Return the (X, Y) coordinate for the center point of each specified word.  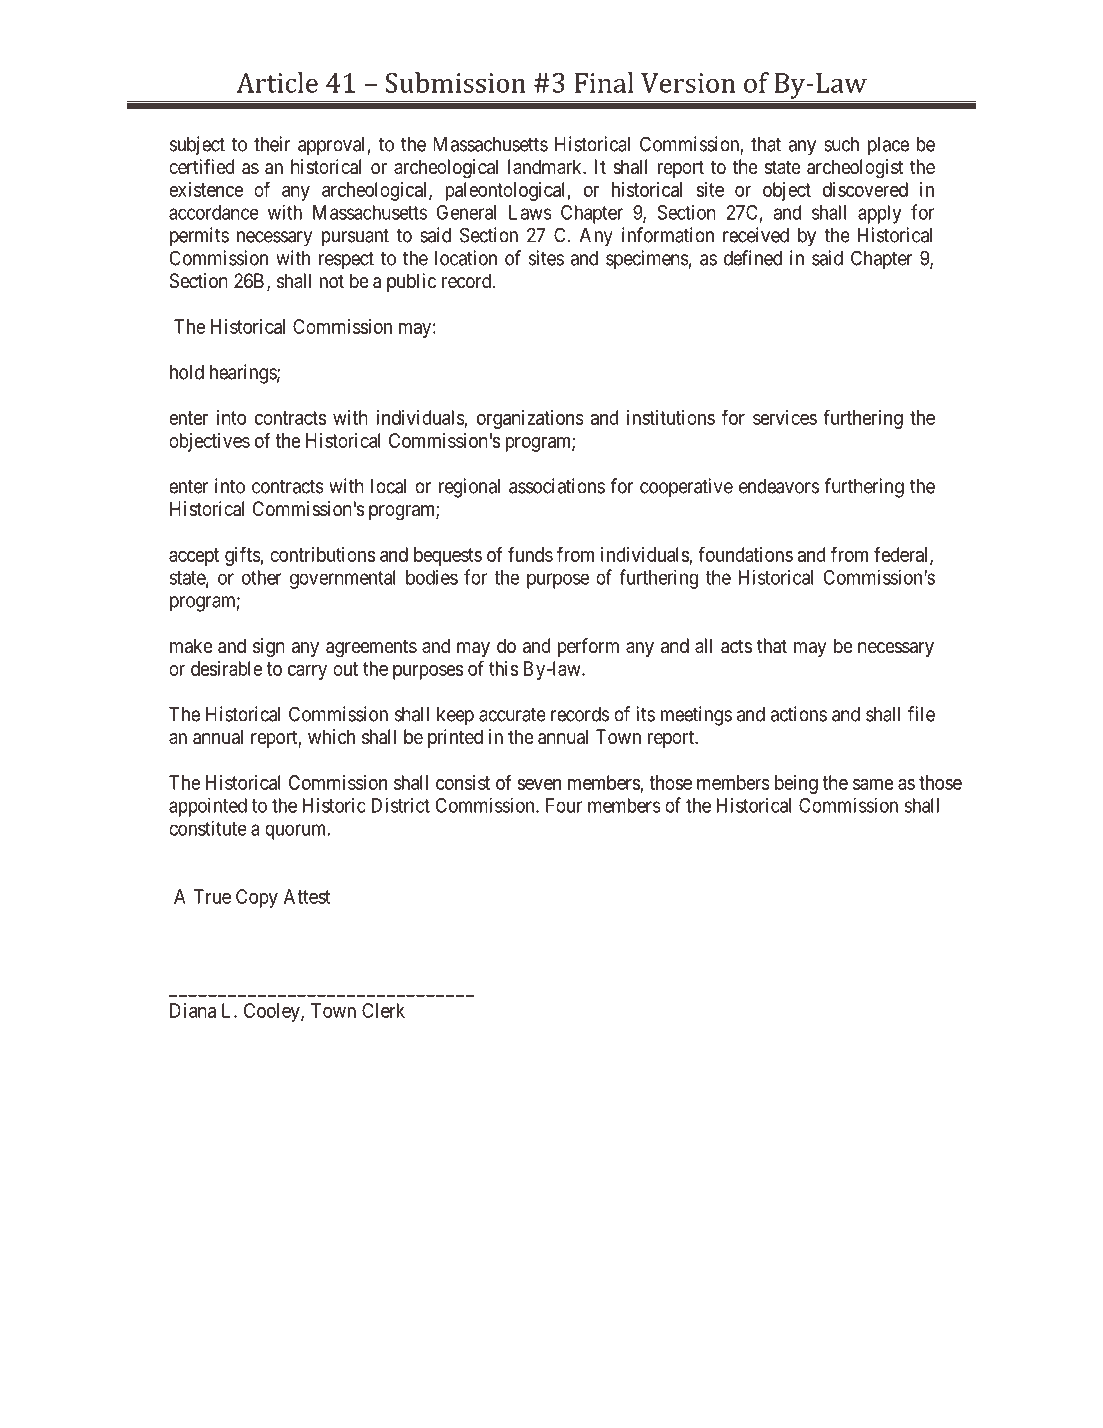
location (466, 258)
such (841, 144)
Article (277, 82)
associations (557, 486)
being (796, 784)
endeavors (779, 486)
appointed (208, 807)
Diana (193, 1010)
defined (753, 258)
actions (799, 714)
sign (269, 647)
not (332, 281)
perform (588, 647)
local (388, 486)
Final (604, 82)
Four (564, 805)
